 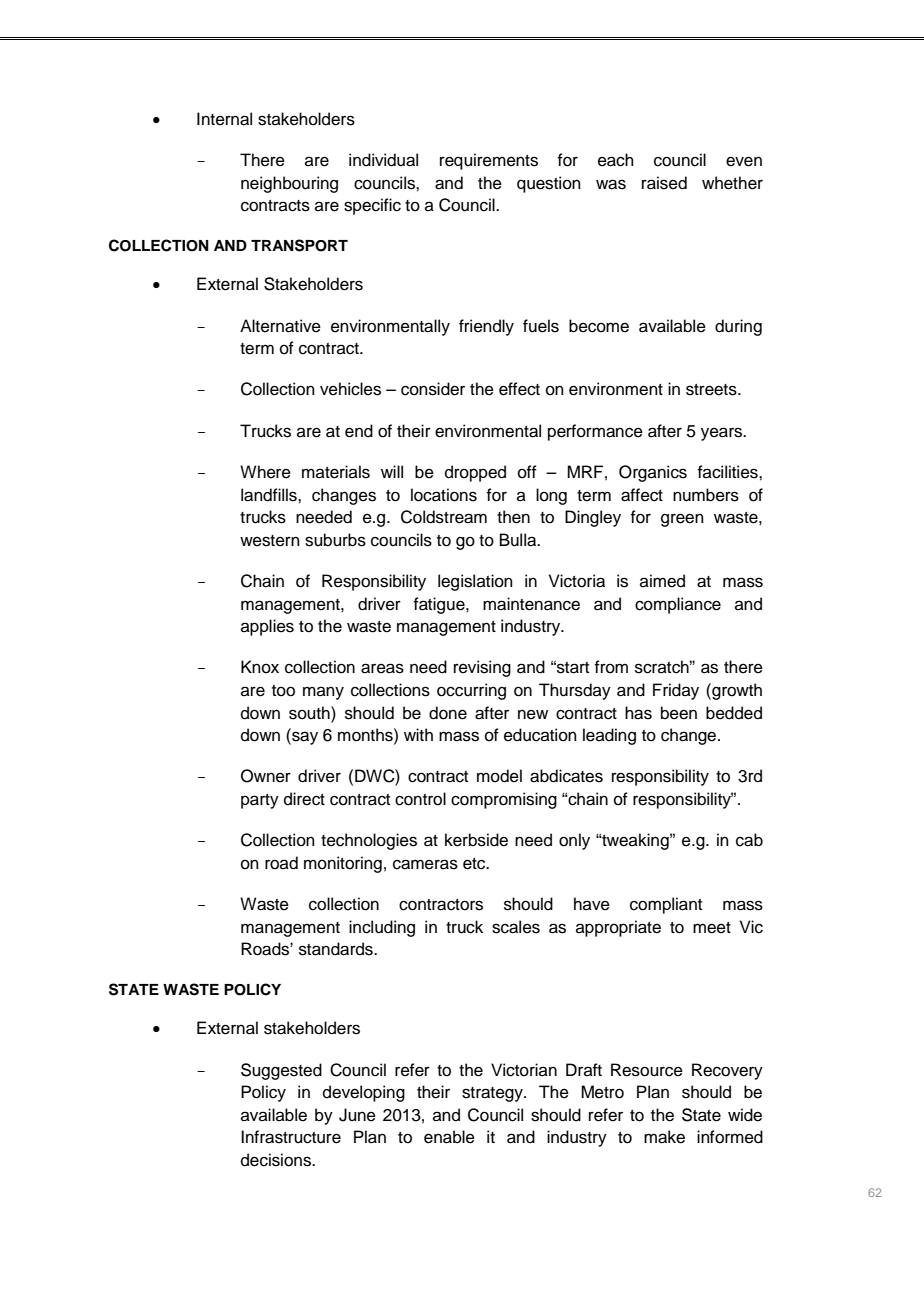 I want to click on strategy, so click(x=493, y=1094).
